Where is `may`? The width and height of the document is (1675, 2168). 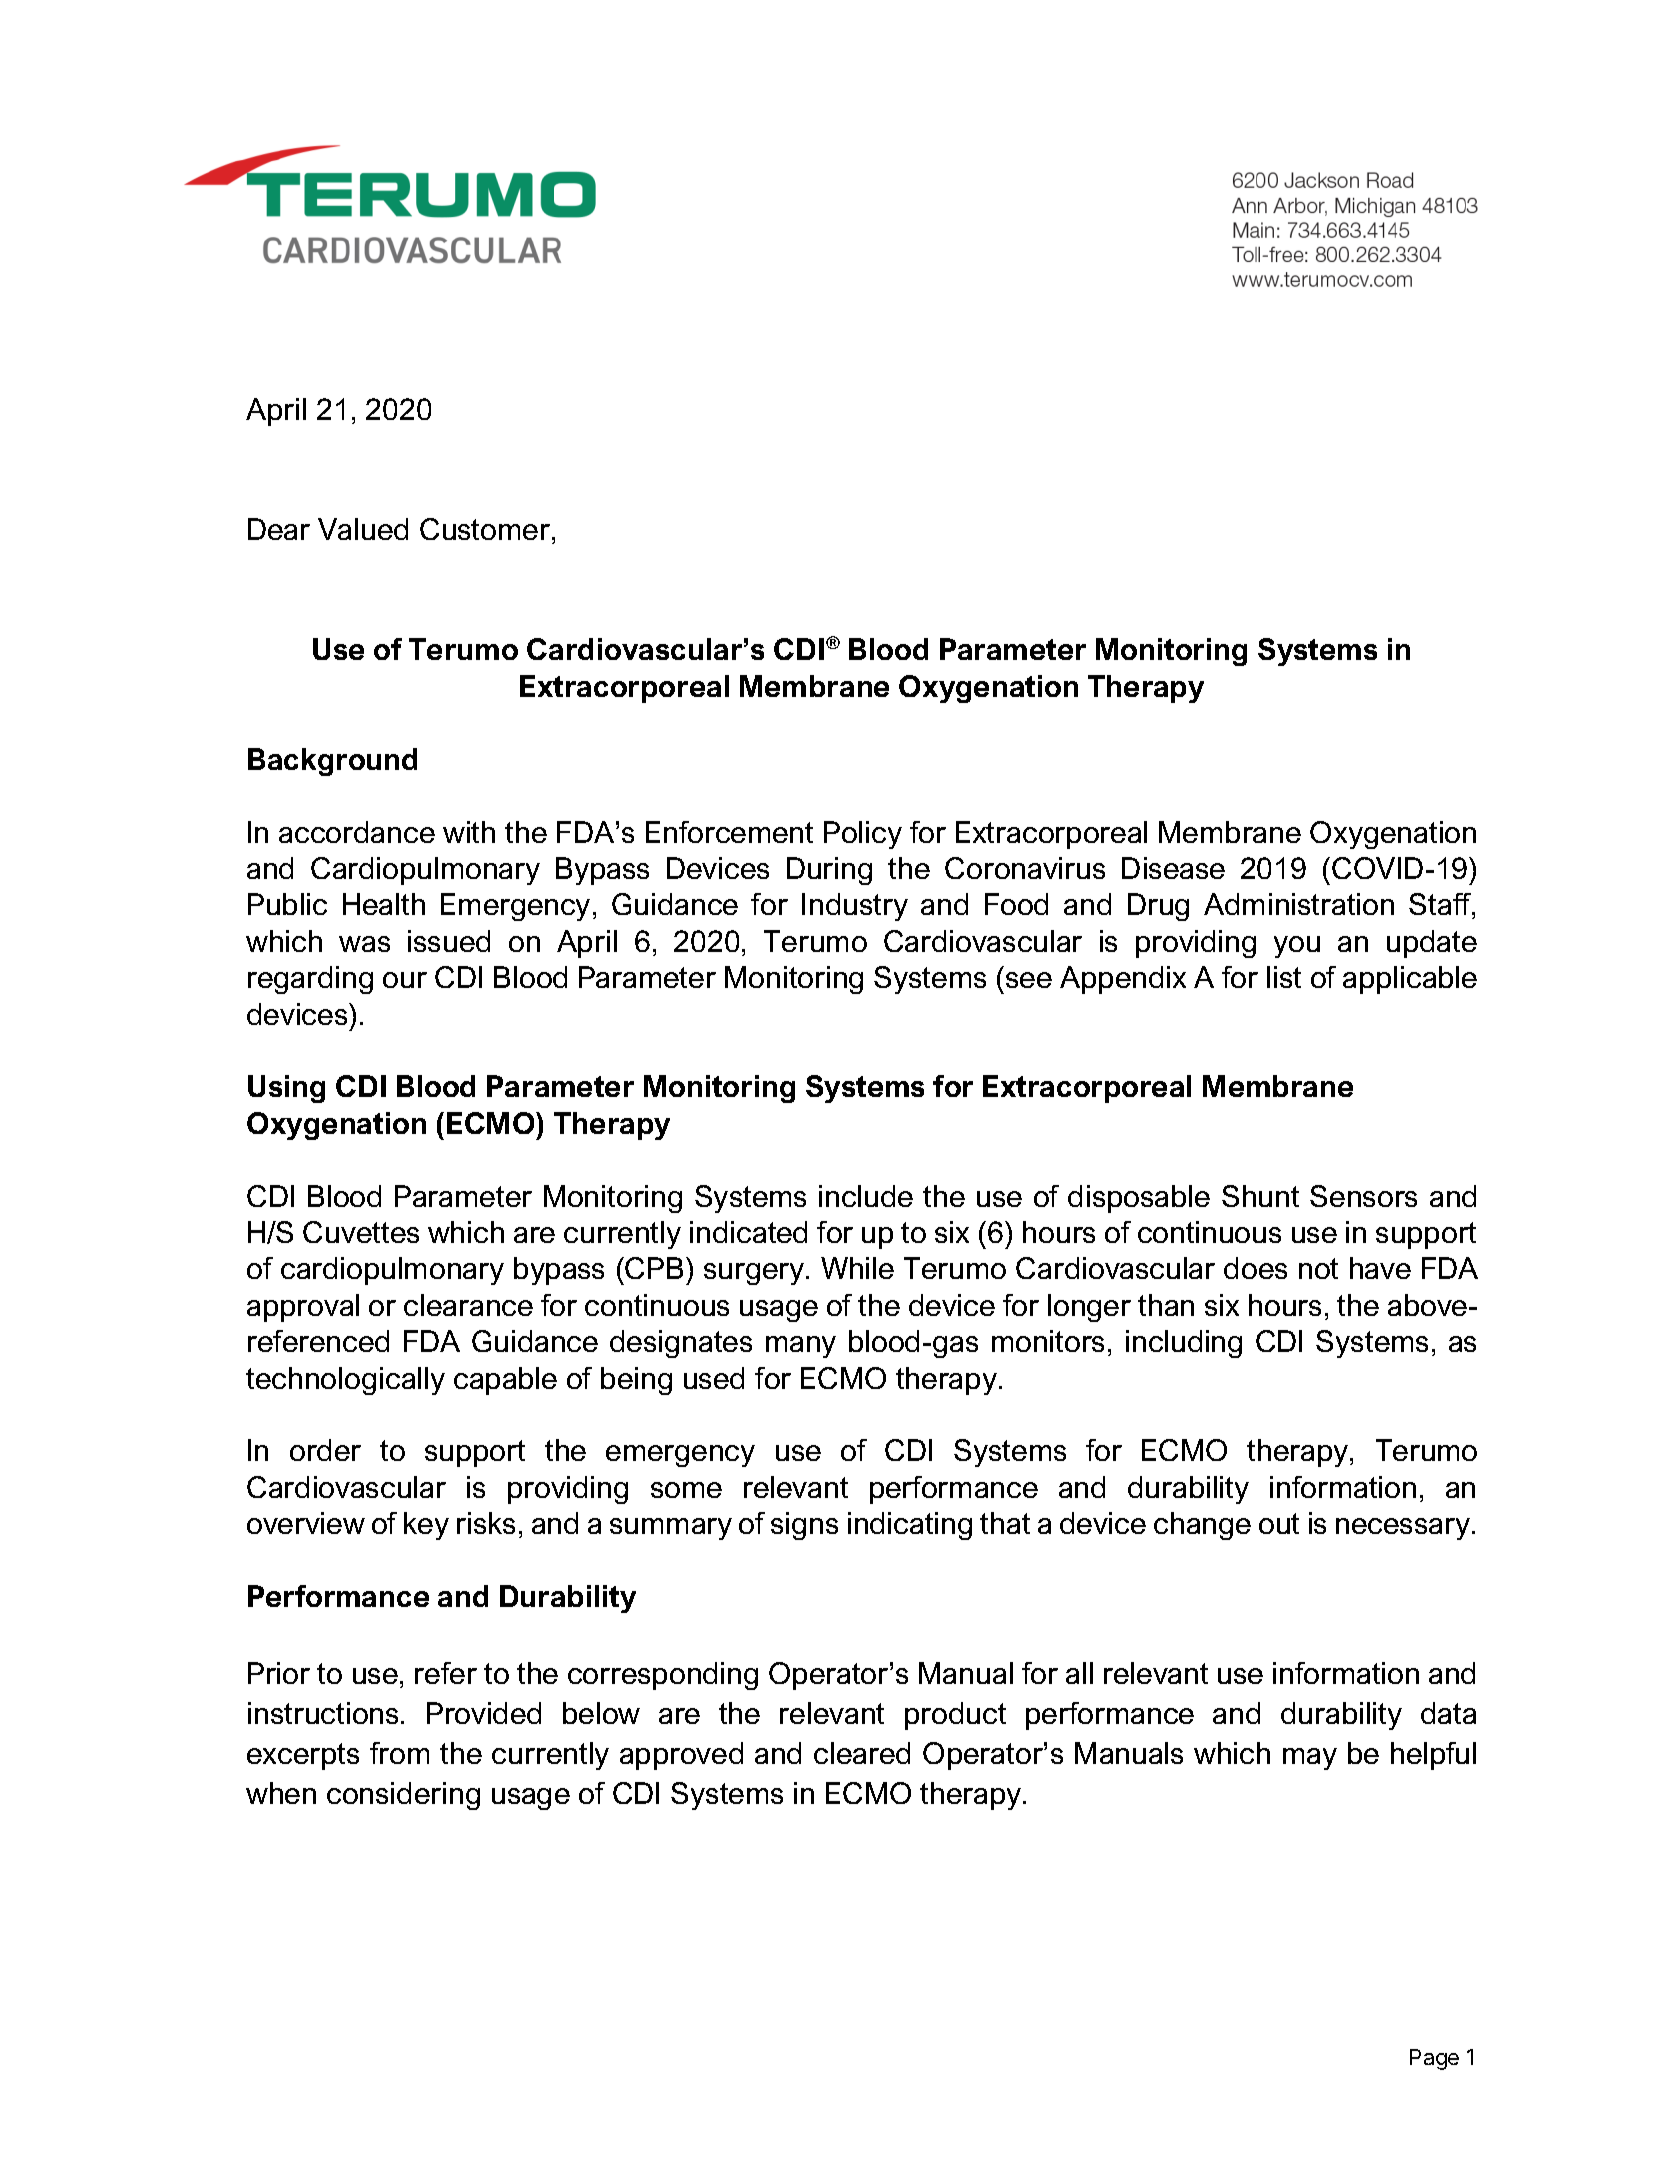
may is located at coordinates (1310, 1759).
